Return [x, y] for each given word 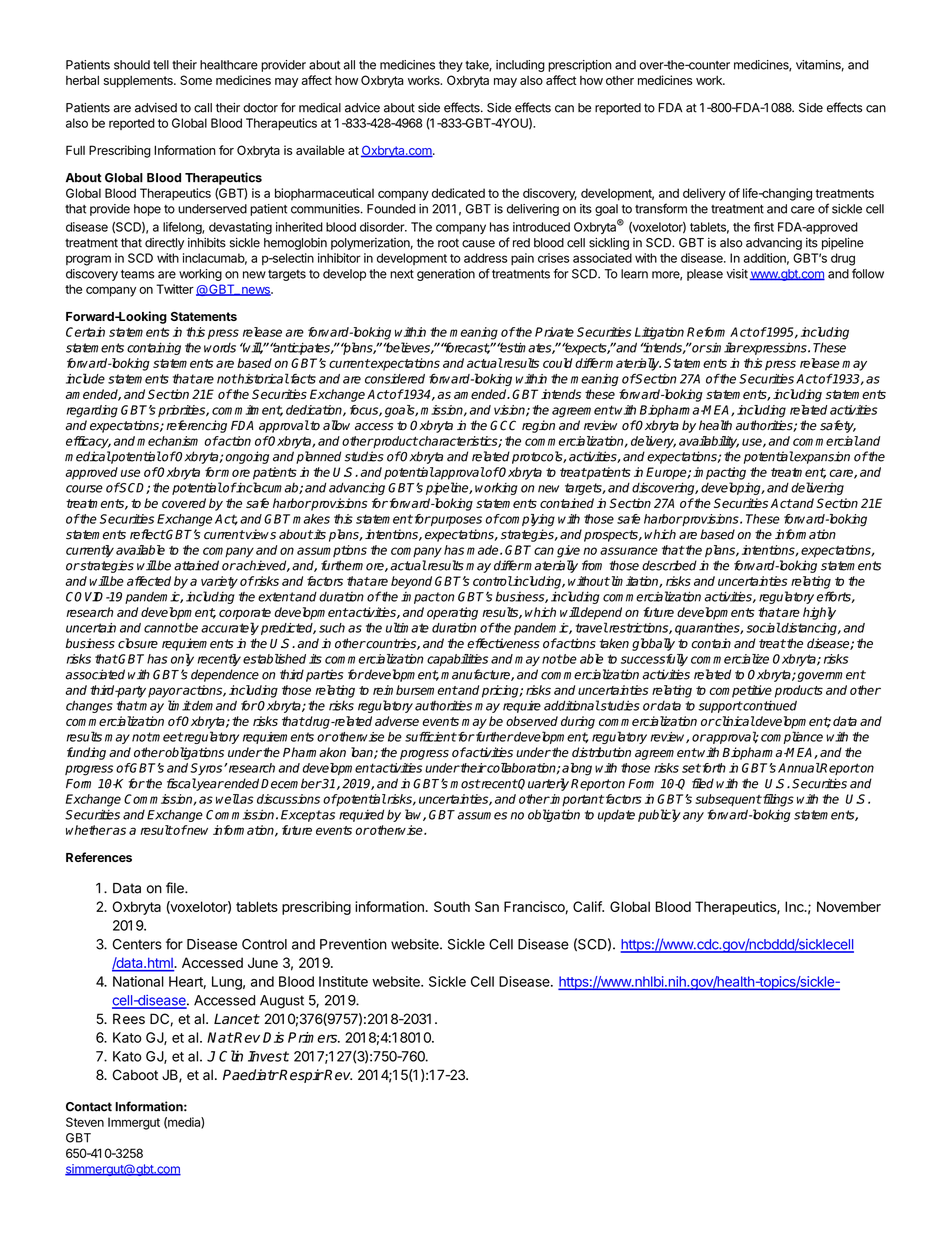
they [451, 66]
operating [452, 613]
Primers [314, 1037]
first [764, 227]
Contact [89, 1107]
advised [156, 108]
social [763, 627]
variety [219, 582]
